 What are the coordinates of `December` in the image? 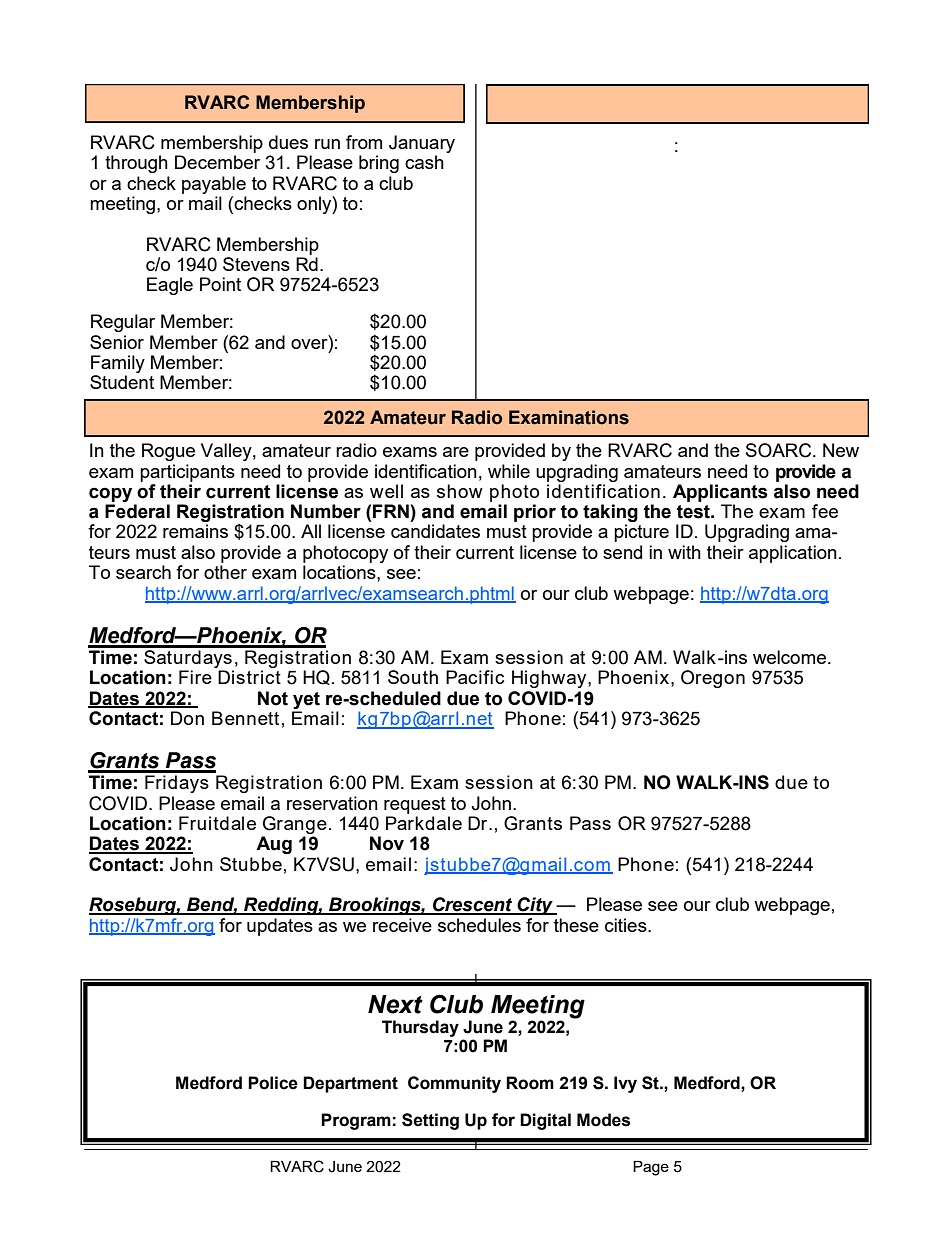 It's located at (217, 162).
